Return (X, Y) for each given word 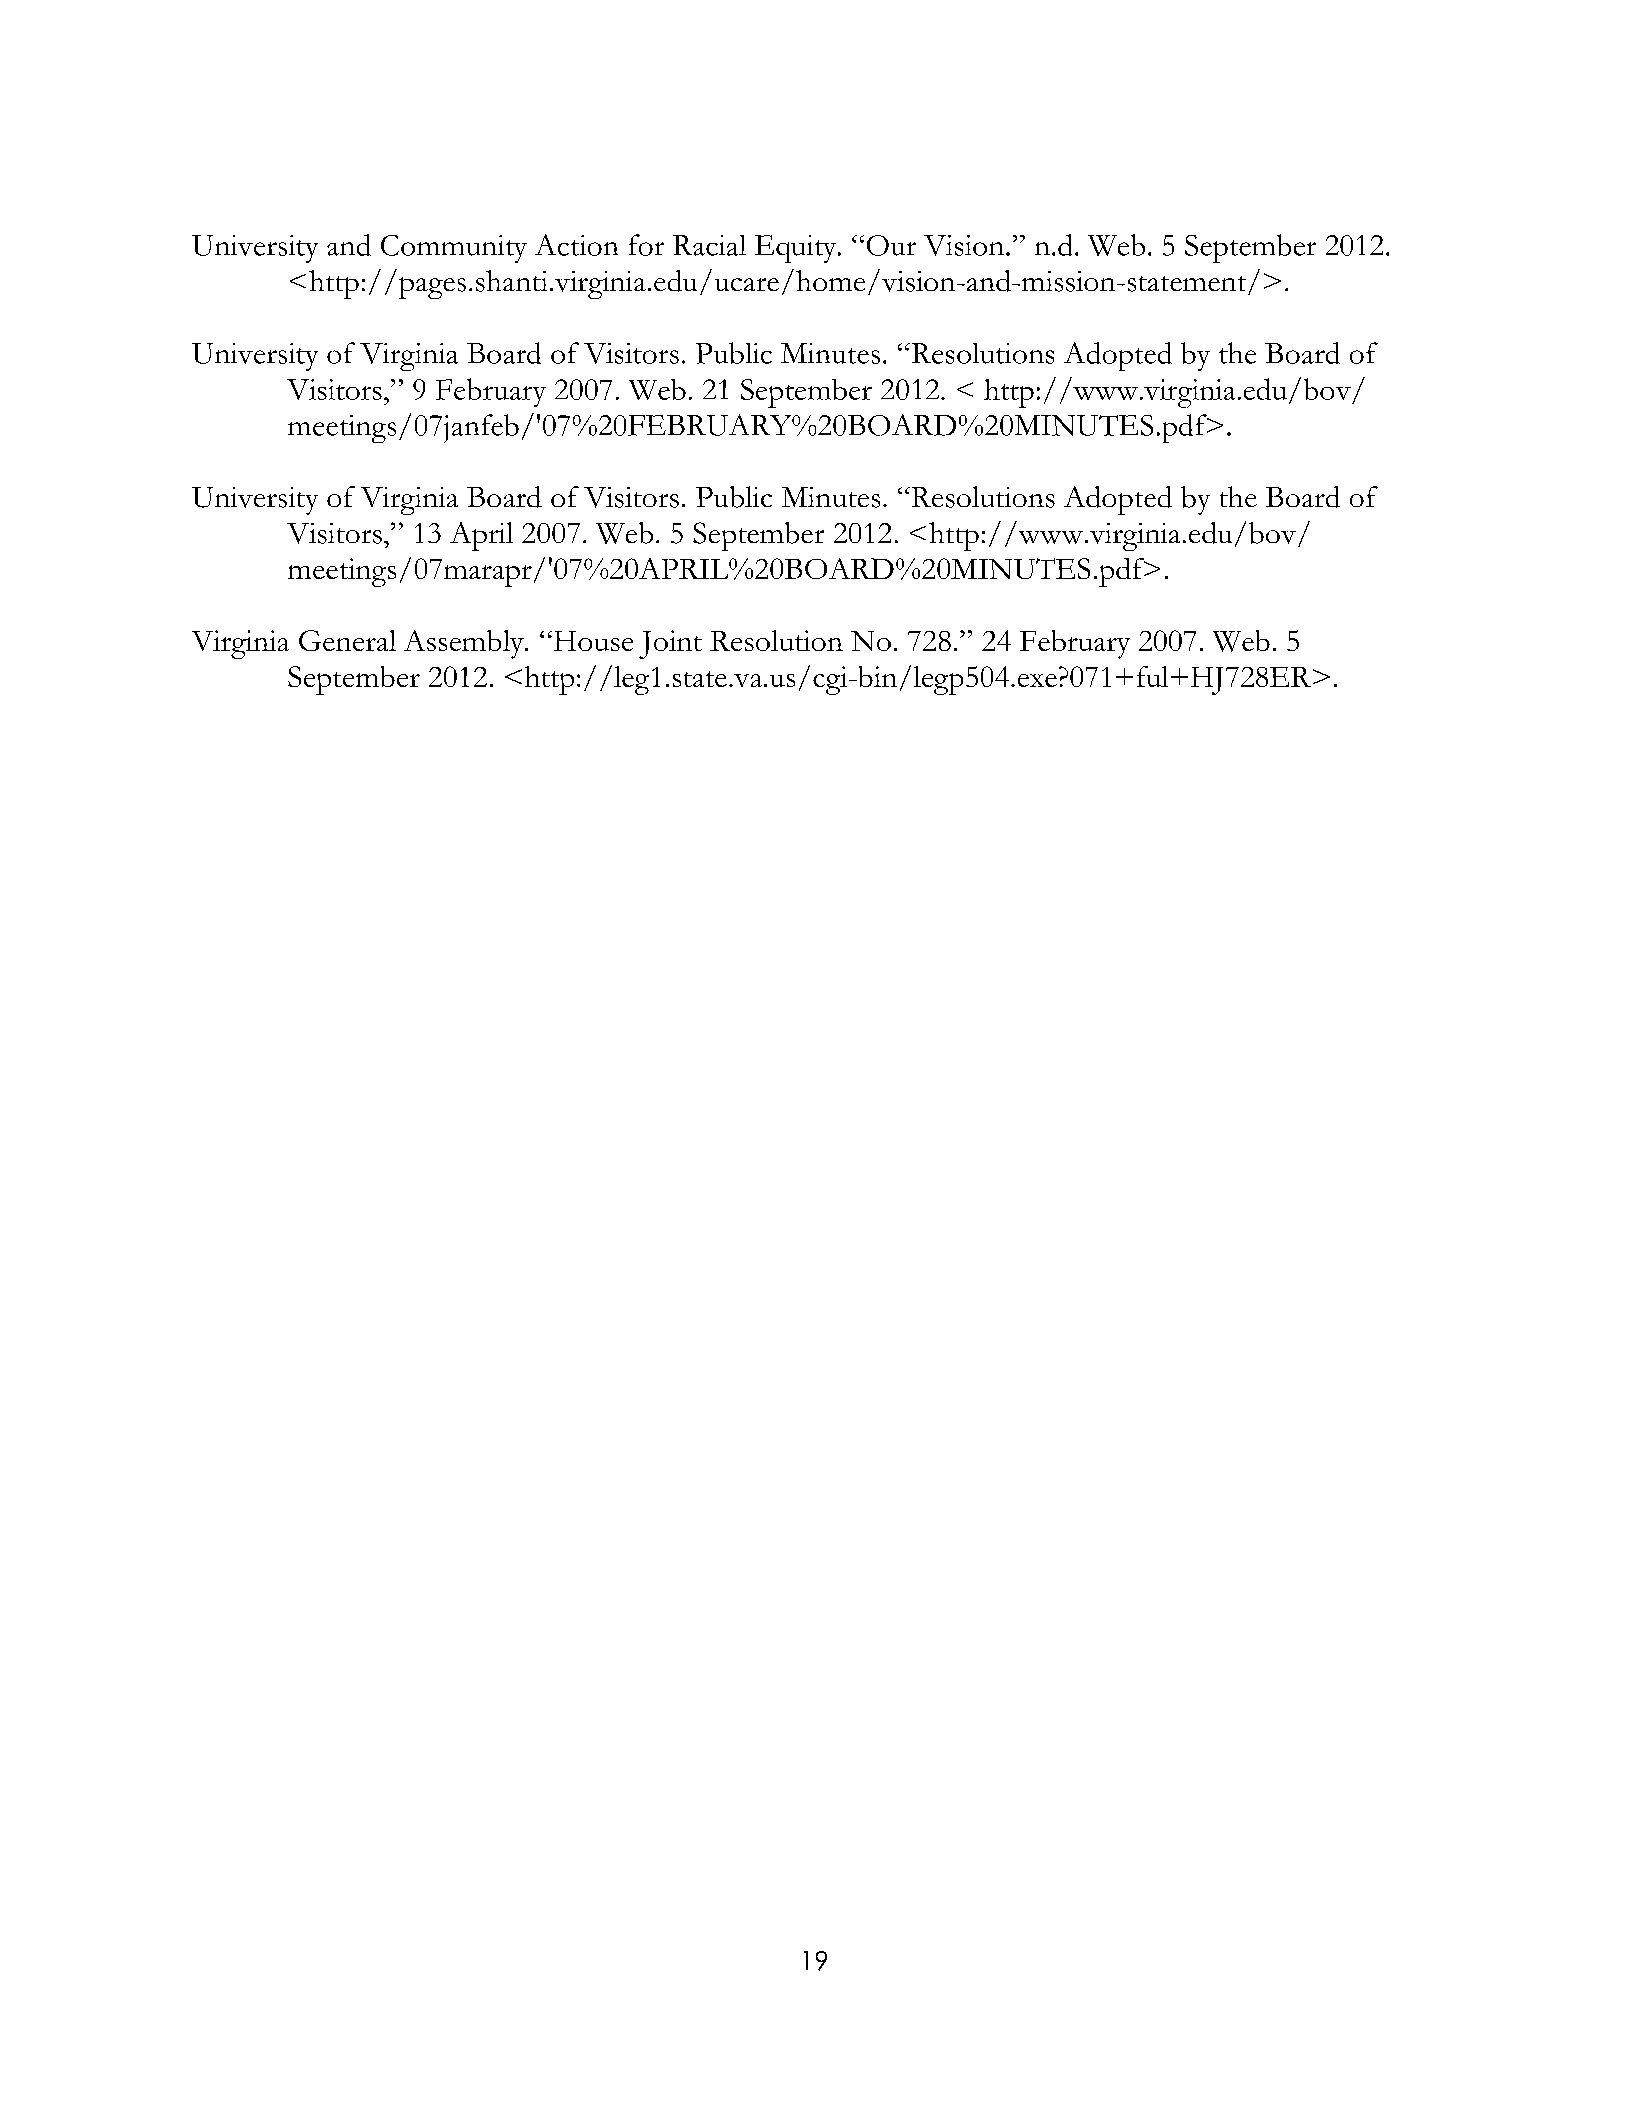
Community (454, 249)
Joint (670, 644)
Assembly (465, 644)
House (592, 641)
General (347, 640)
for (646, 245)
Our (891, 245)
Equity (797, 249)
